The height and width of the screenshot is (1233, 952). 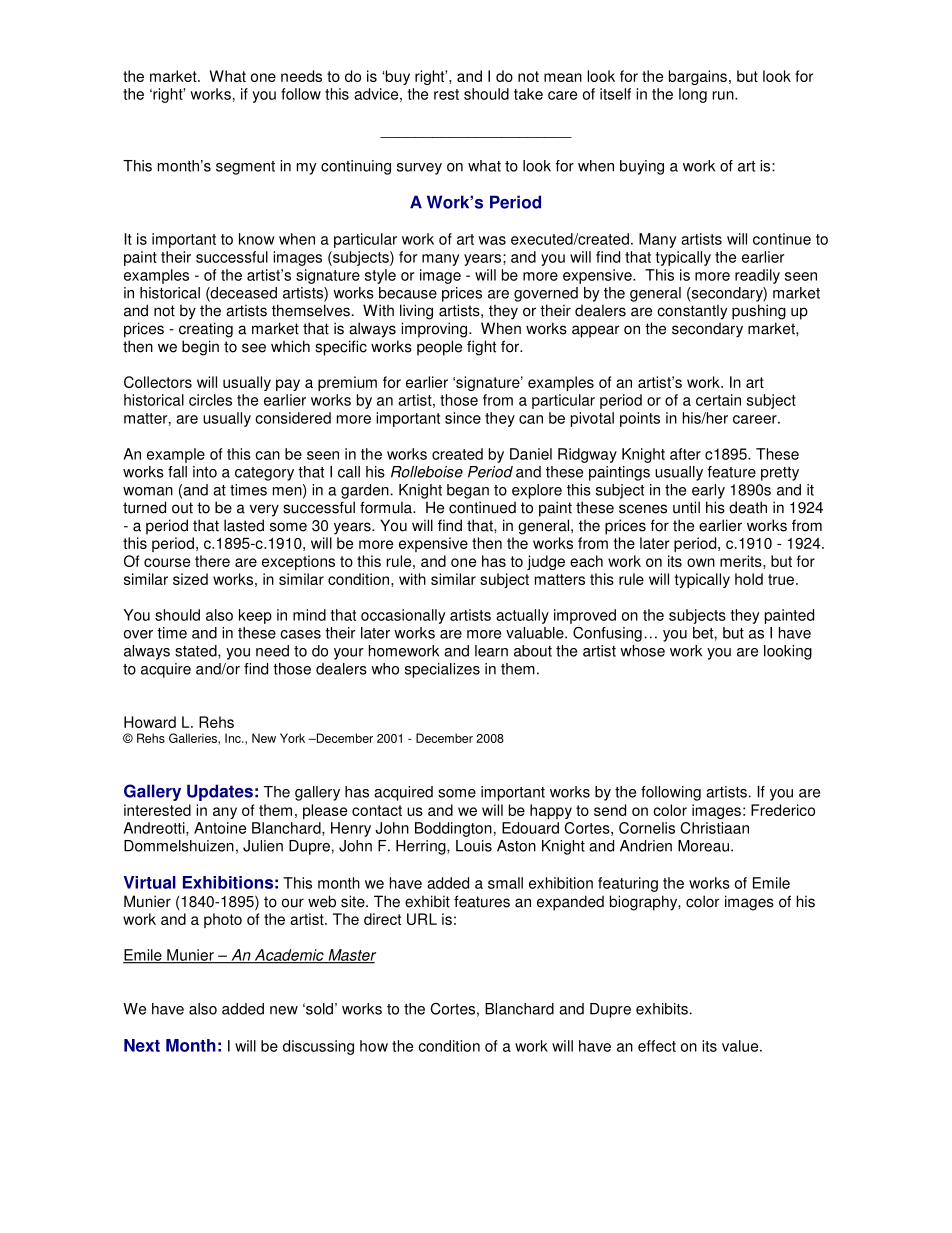 What do you see at coordinates (528, 94) in the screenshot?
I see `take` at bounding box center [528, 94].
